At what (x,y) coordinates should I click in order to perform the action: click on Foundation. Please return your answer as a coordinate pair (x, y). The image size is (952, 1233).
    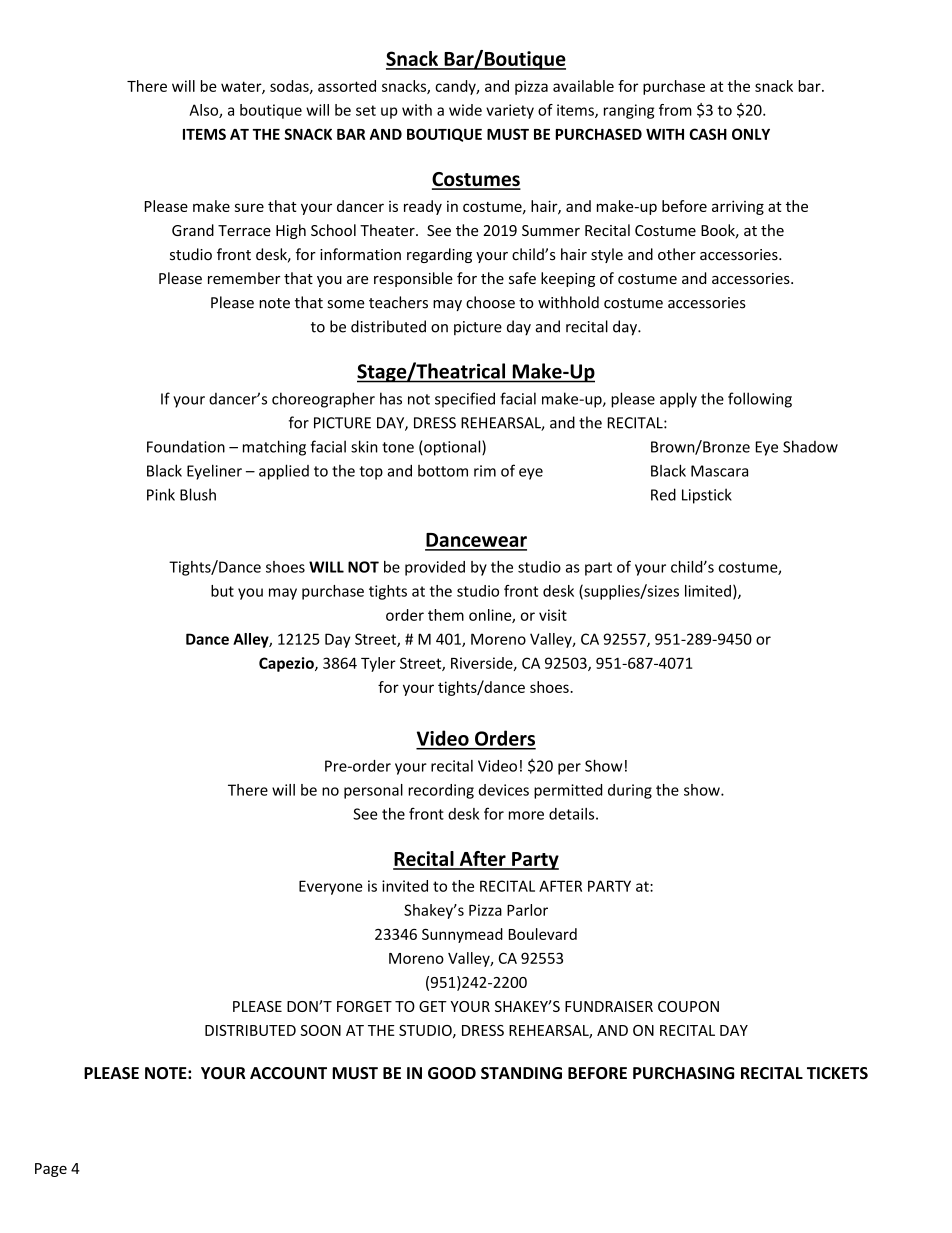
    Looking at the image, I should click on (186, 446).
